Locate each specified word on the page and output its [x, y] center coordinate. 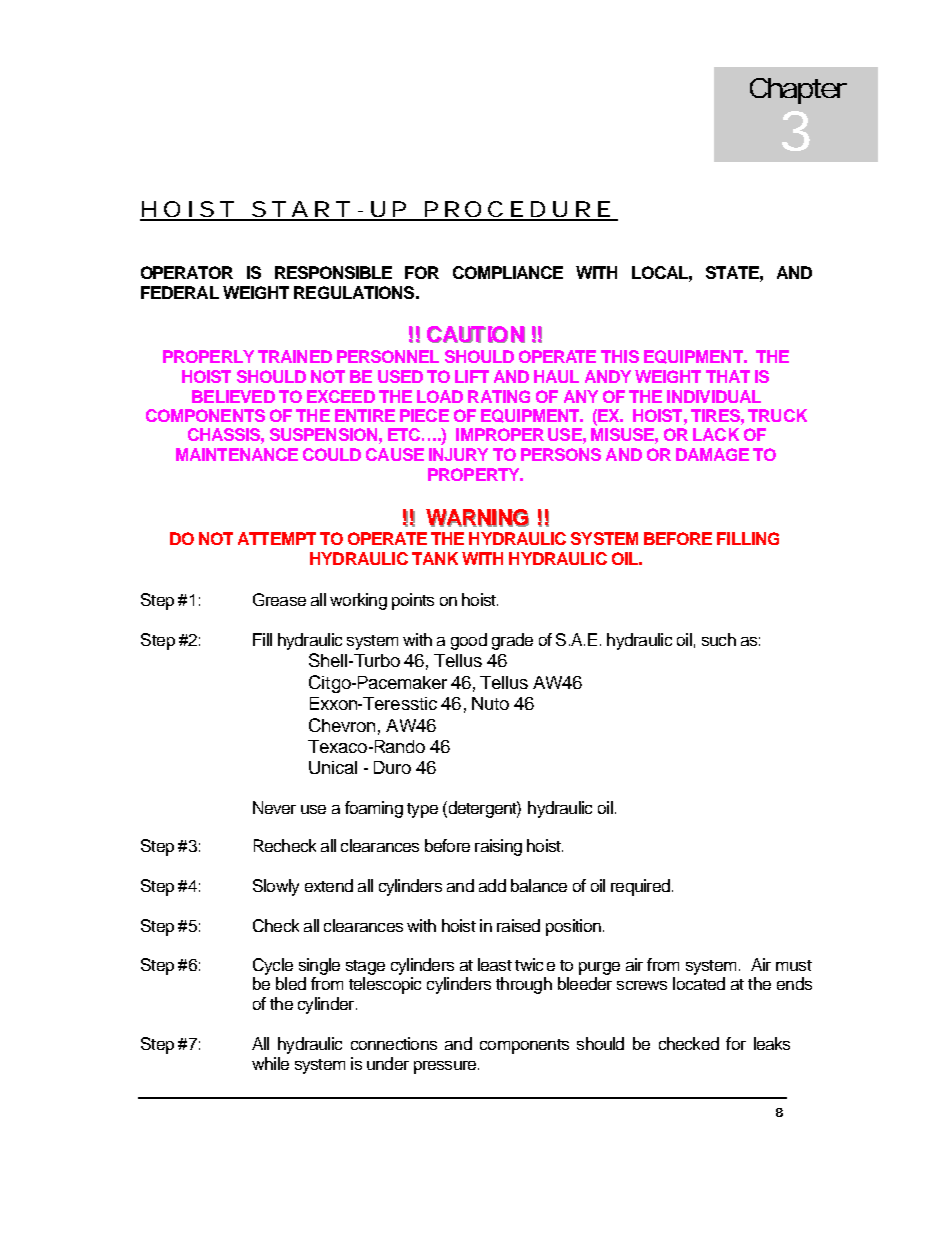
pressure [446, 1067]
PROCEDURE [517, 210]
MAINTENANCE [237, 454]
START [300, 210]
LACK [716, 434]
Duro [392, 767]
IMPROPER [500, 434]
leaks [772, 1043]
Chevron [342, 725]
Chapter [798, 91]
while [270, 1063]
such [719, 639]
